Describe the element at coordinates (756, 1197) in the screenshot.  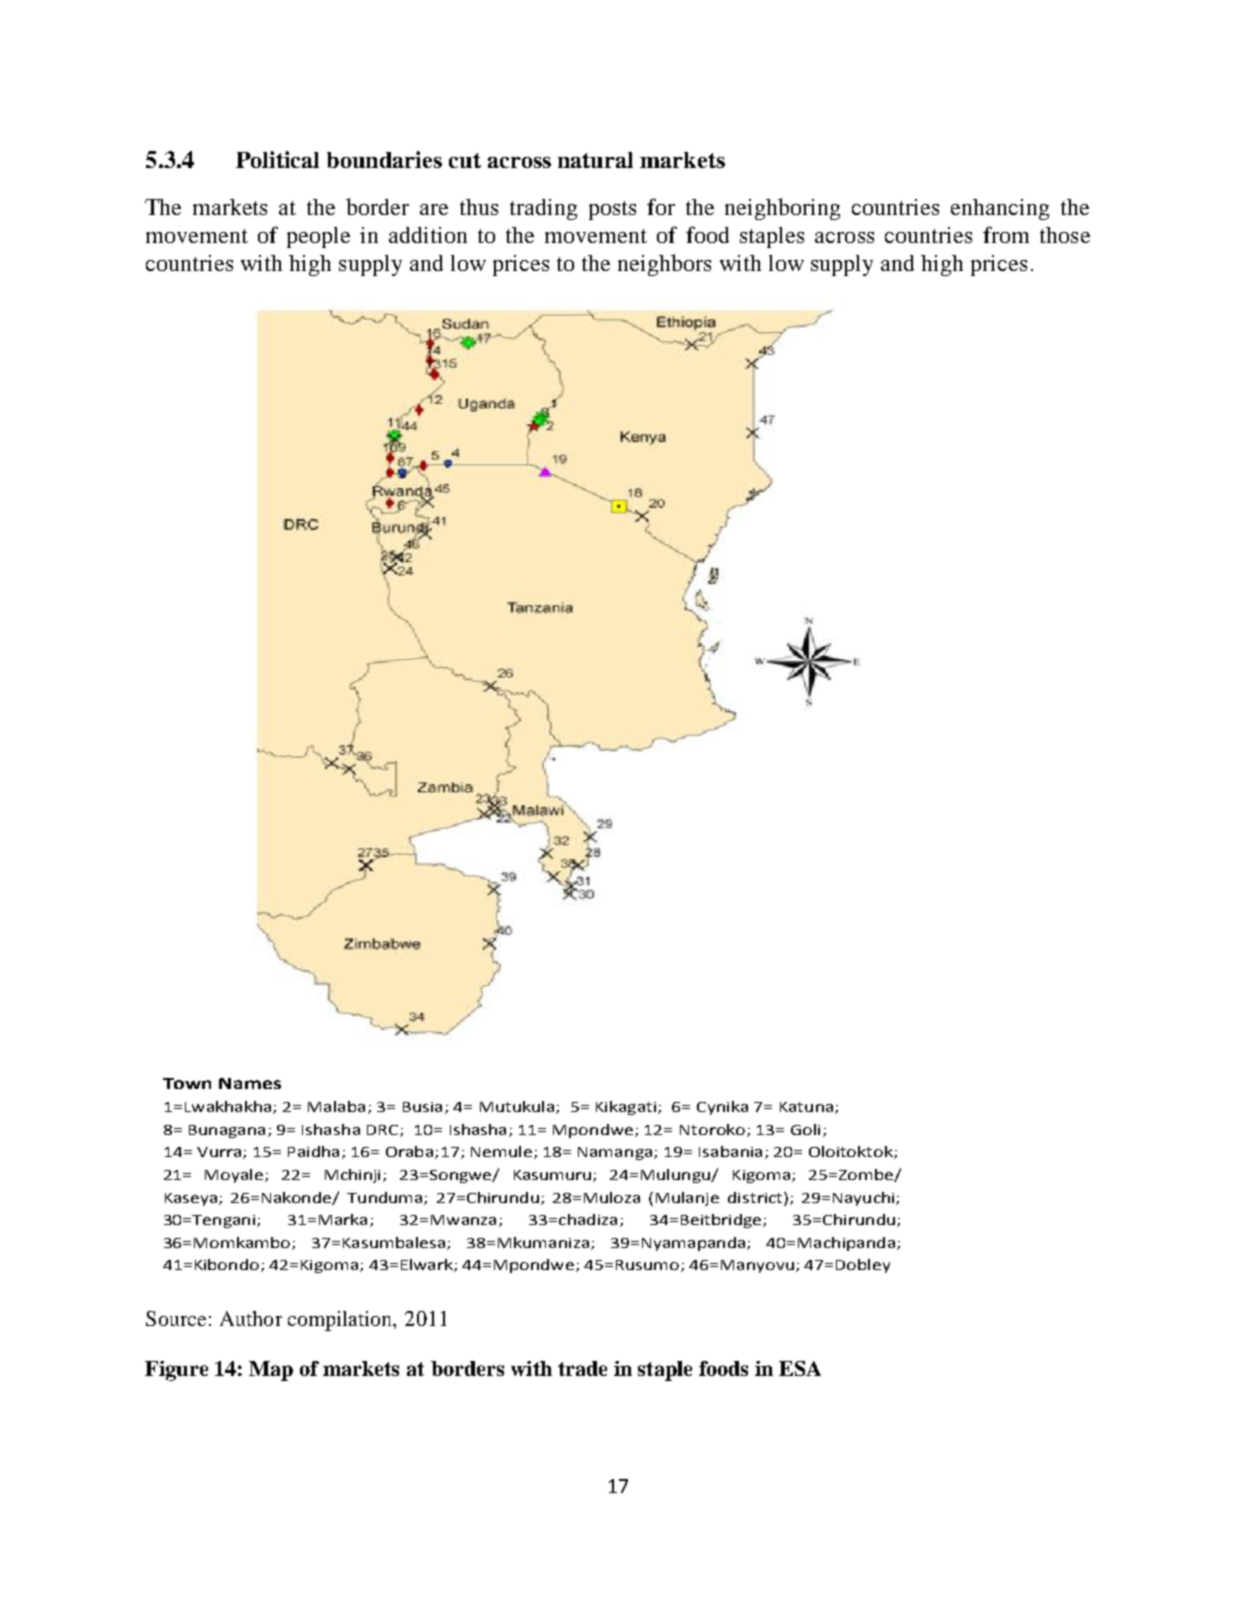
I see `district` at that location.
